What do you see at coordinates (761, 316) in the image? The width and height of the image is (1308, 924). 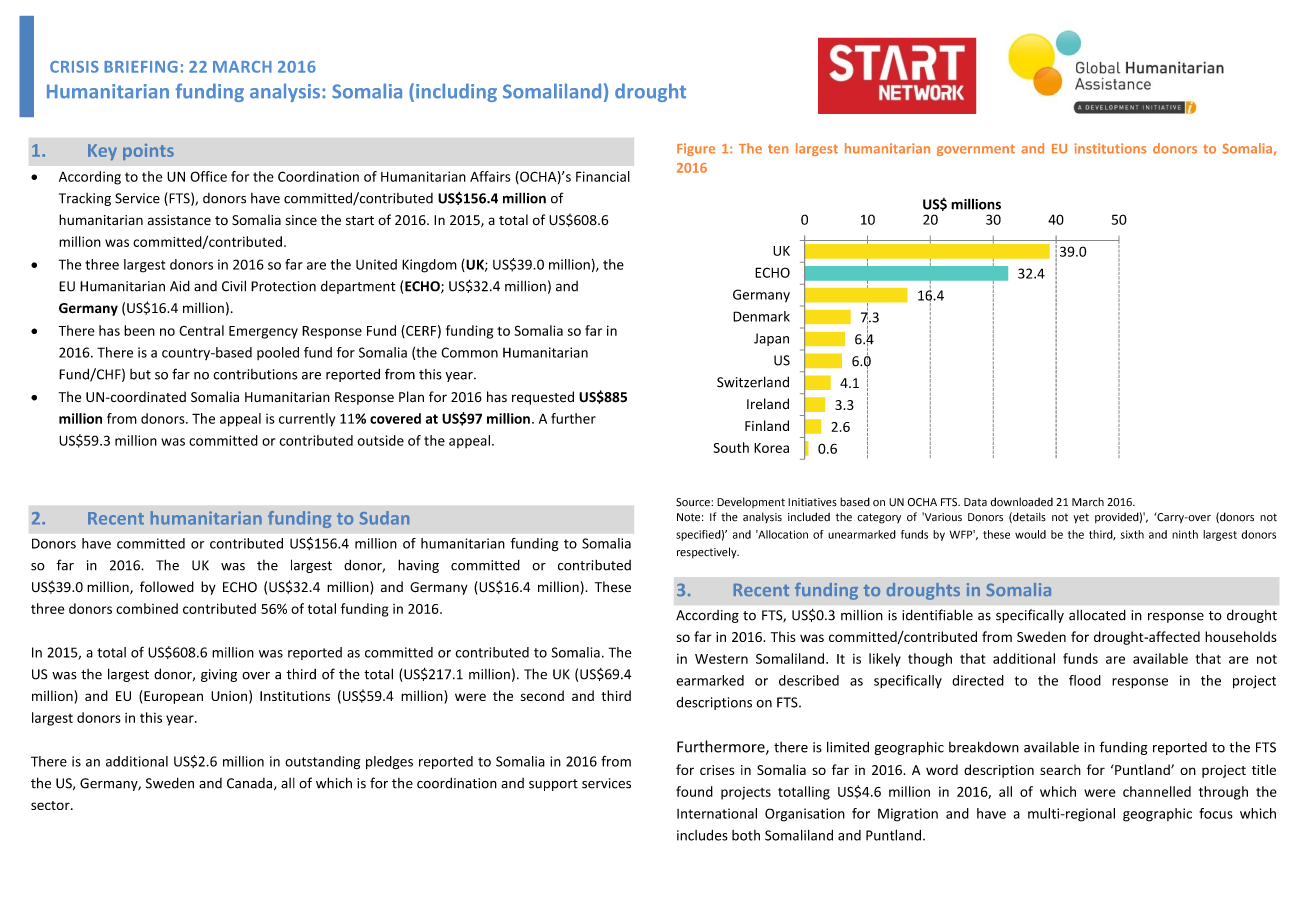 I see `Denmark` at bounding box center [761, 316].
